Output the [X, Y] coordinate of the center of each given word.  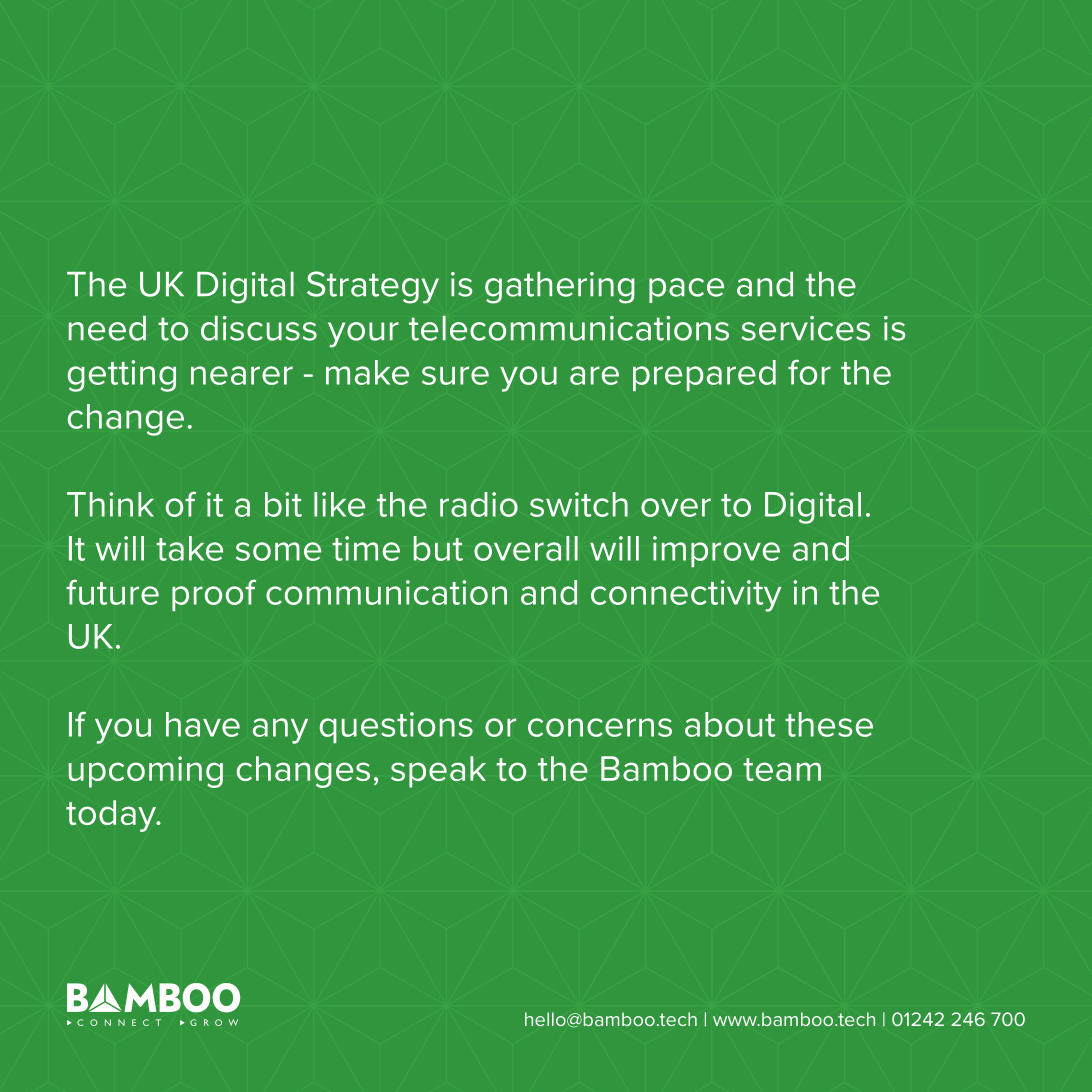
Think [110, 504]
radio [479, 504]
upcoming [146, 772]
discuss [259, 328]
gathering [560, 288]
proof [214, 595]
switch [579, 504]
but [438, 548]
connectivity [686, 596]
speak [438, 772]
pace [686, 290]
